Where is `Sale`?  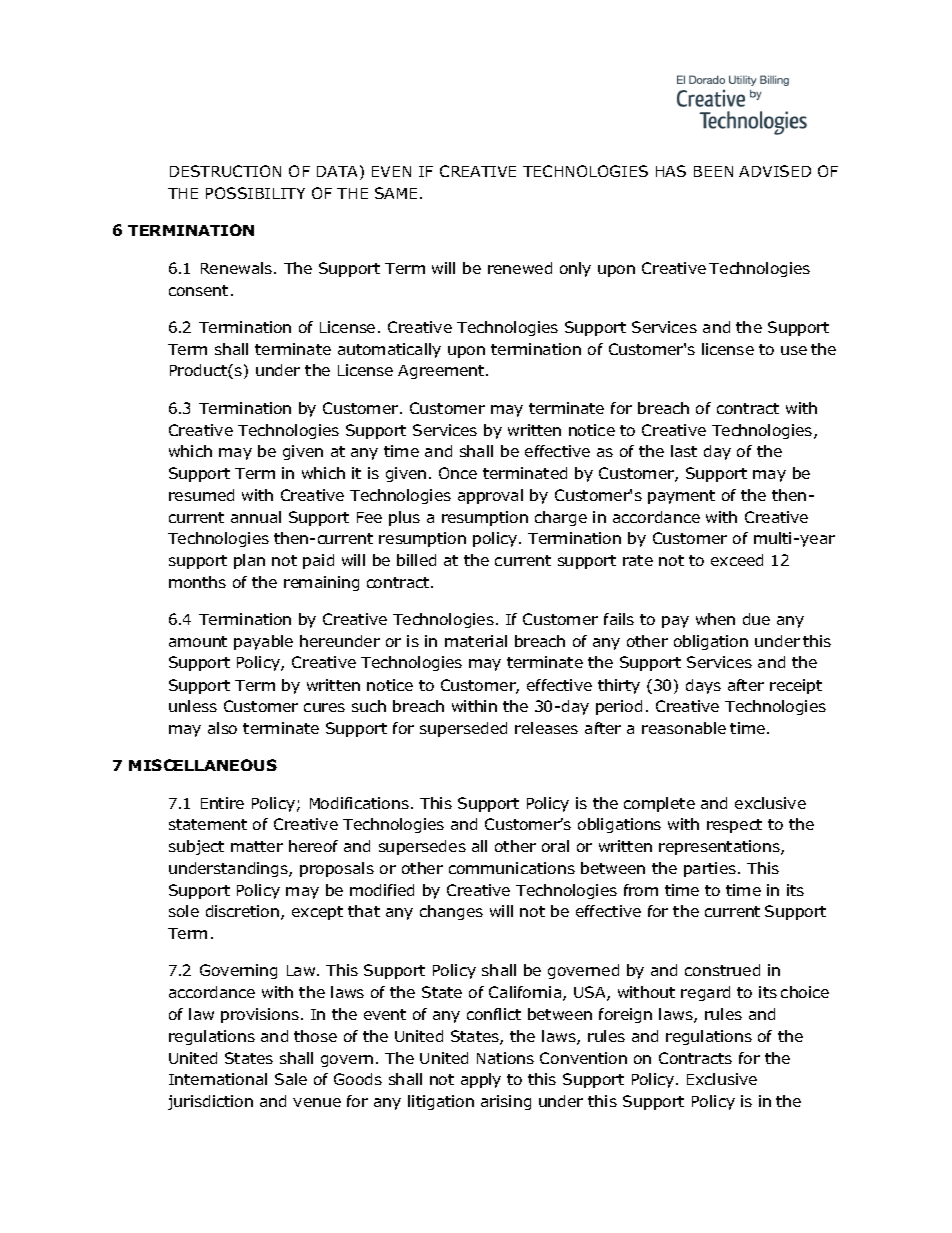
Sale is located at coordinates (291, 1079).
